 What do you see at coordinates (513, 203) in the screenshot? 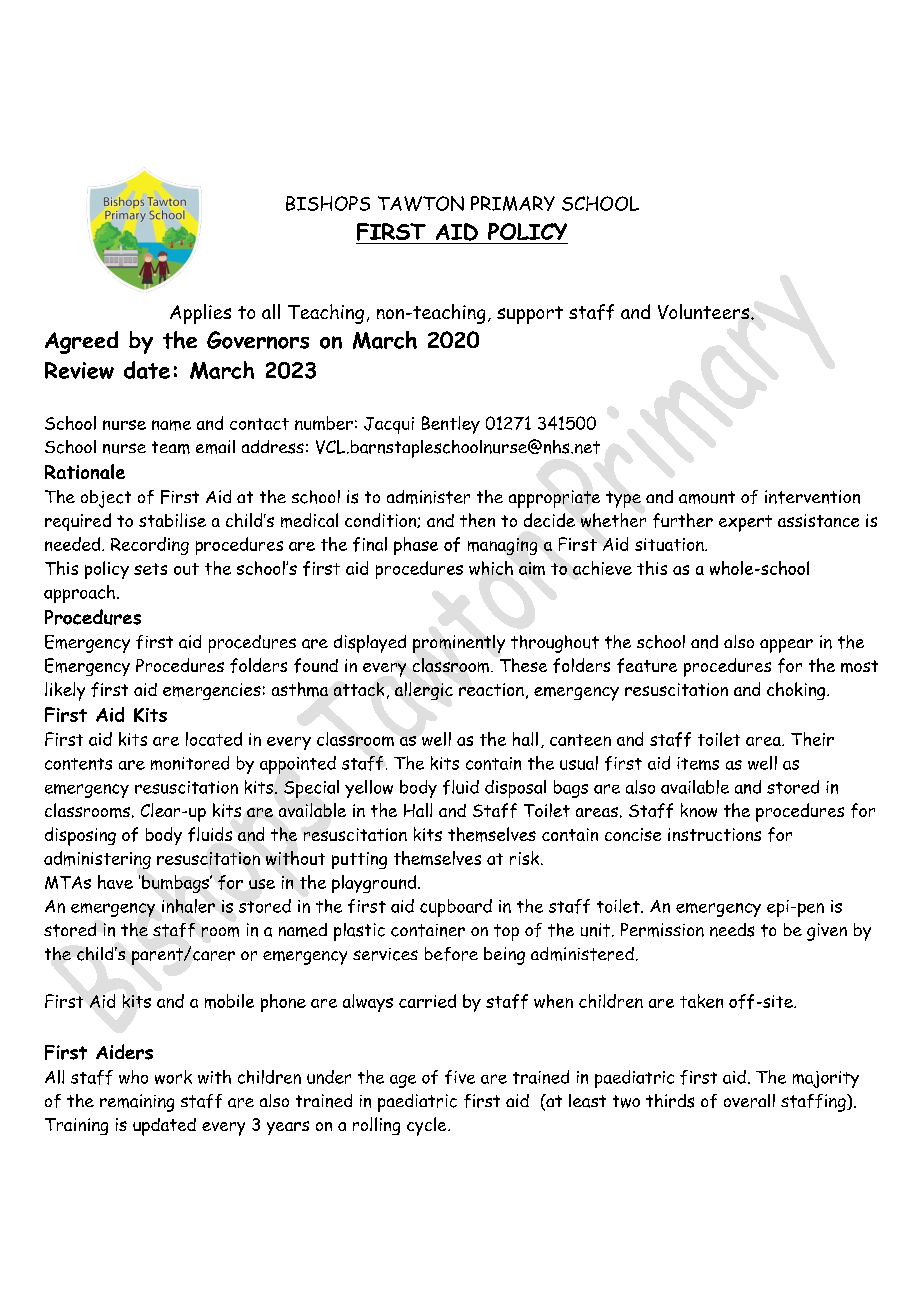
I see `PRIMARY` at bounding box center [513, 203].
